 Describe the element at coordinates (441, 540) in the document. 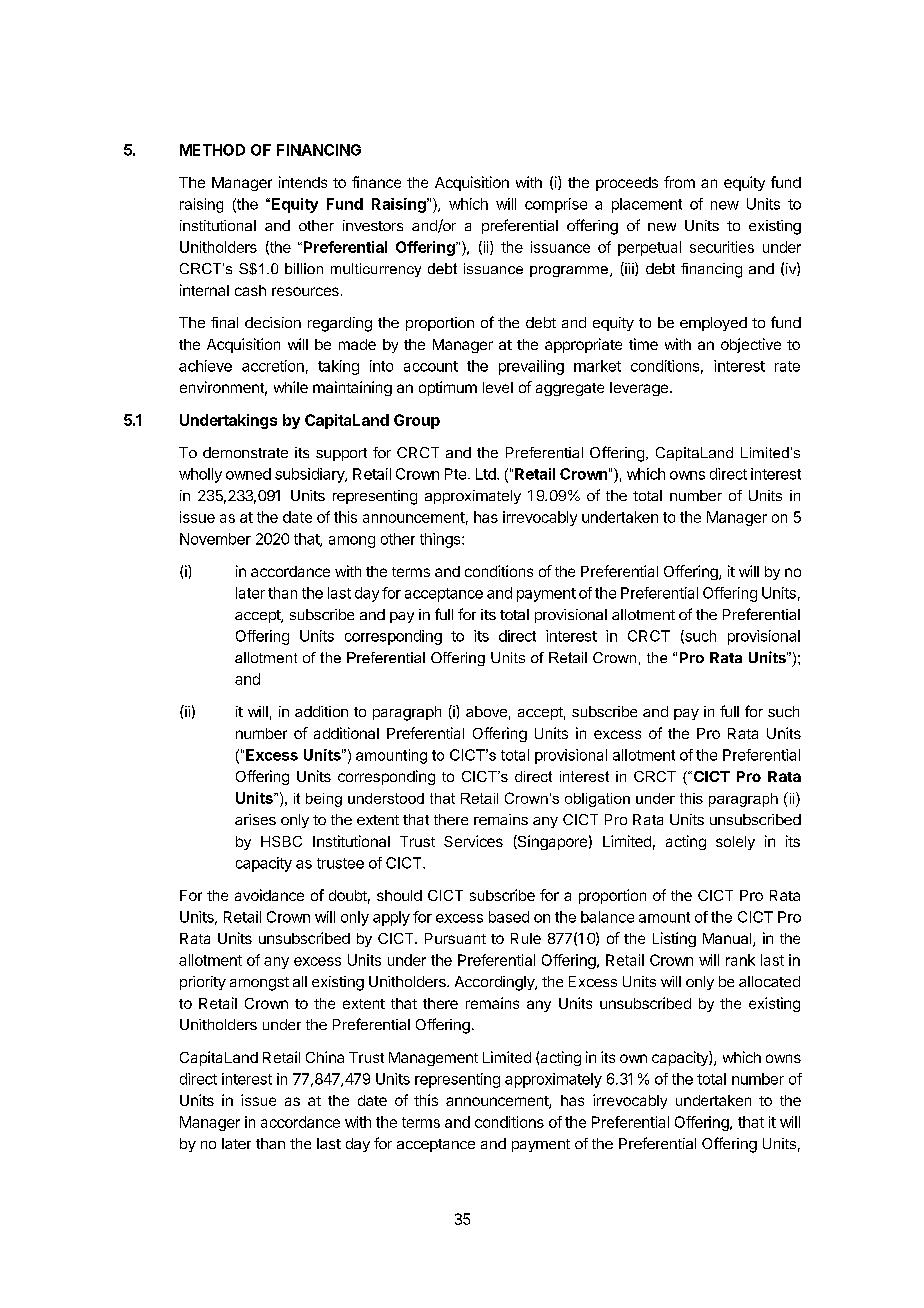

I see `things` at that location.
